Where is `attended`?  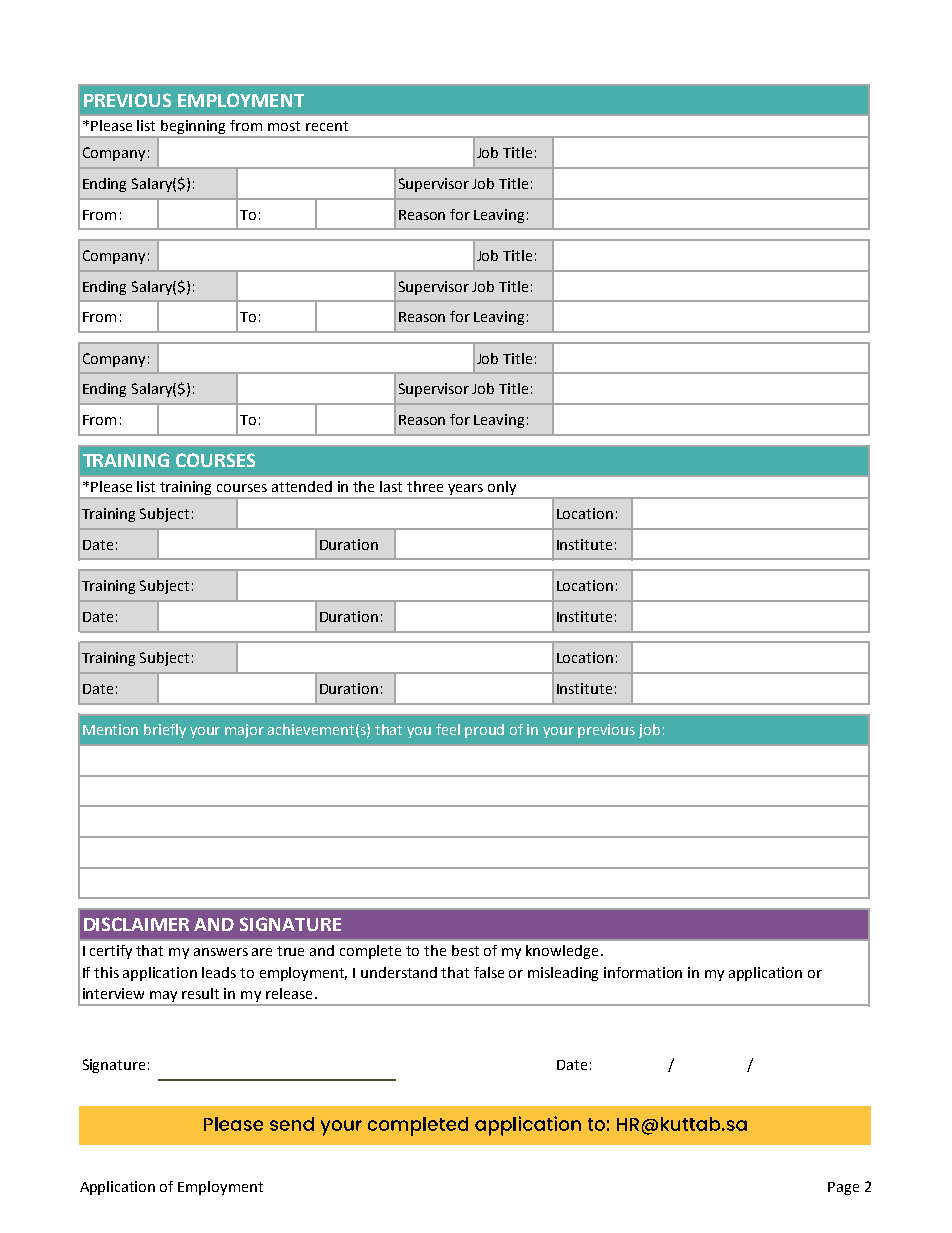 attended is located at coordinates (302, 486).
